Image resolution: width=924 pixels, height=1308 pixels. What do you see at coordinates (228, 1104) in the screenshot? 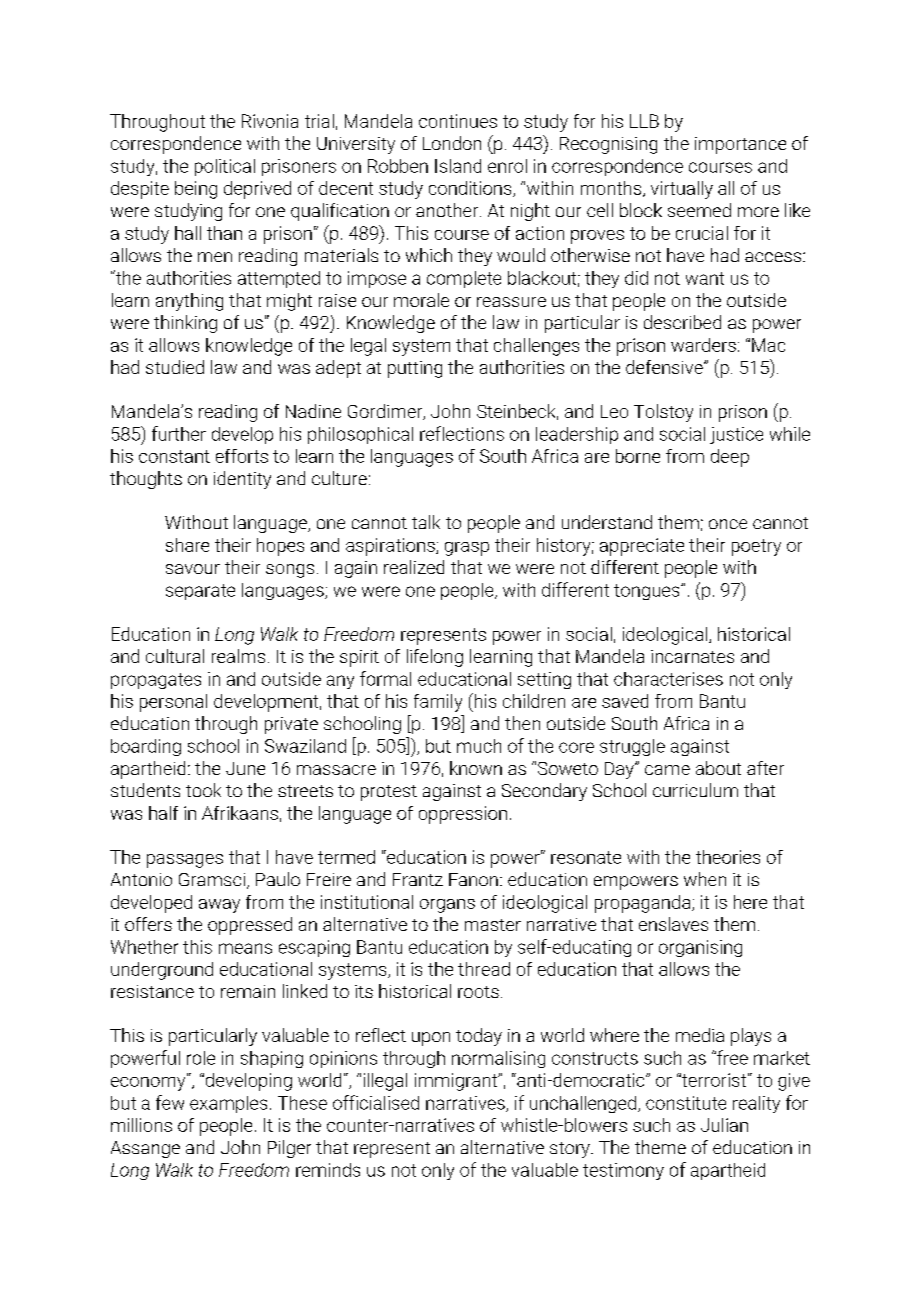
I see `examples` at bounding box center [228, 1104].
